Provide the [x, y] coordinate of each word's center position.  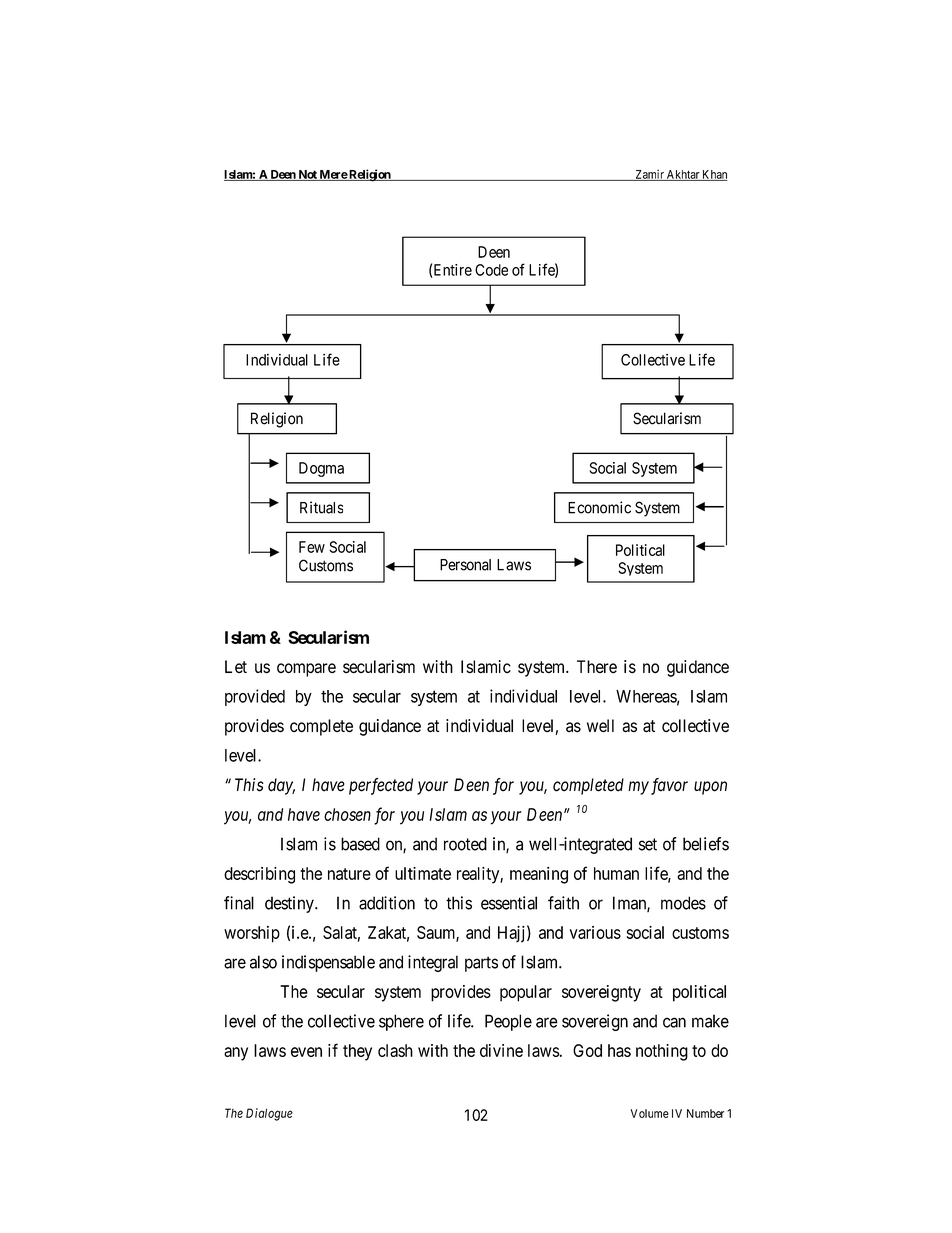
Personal [465, 565]
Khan [713, 175]
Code [491, 270]
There [597, 667]
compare [306, 670]
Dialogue [269, 1114]
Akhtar [683, 175]
